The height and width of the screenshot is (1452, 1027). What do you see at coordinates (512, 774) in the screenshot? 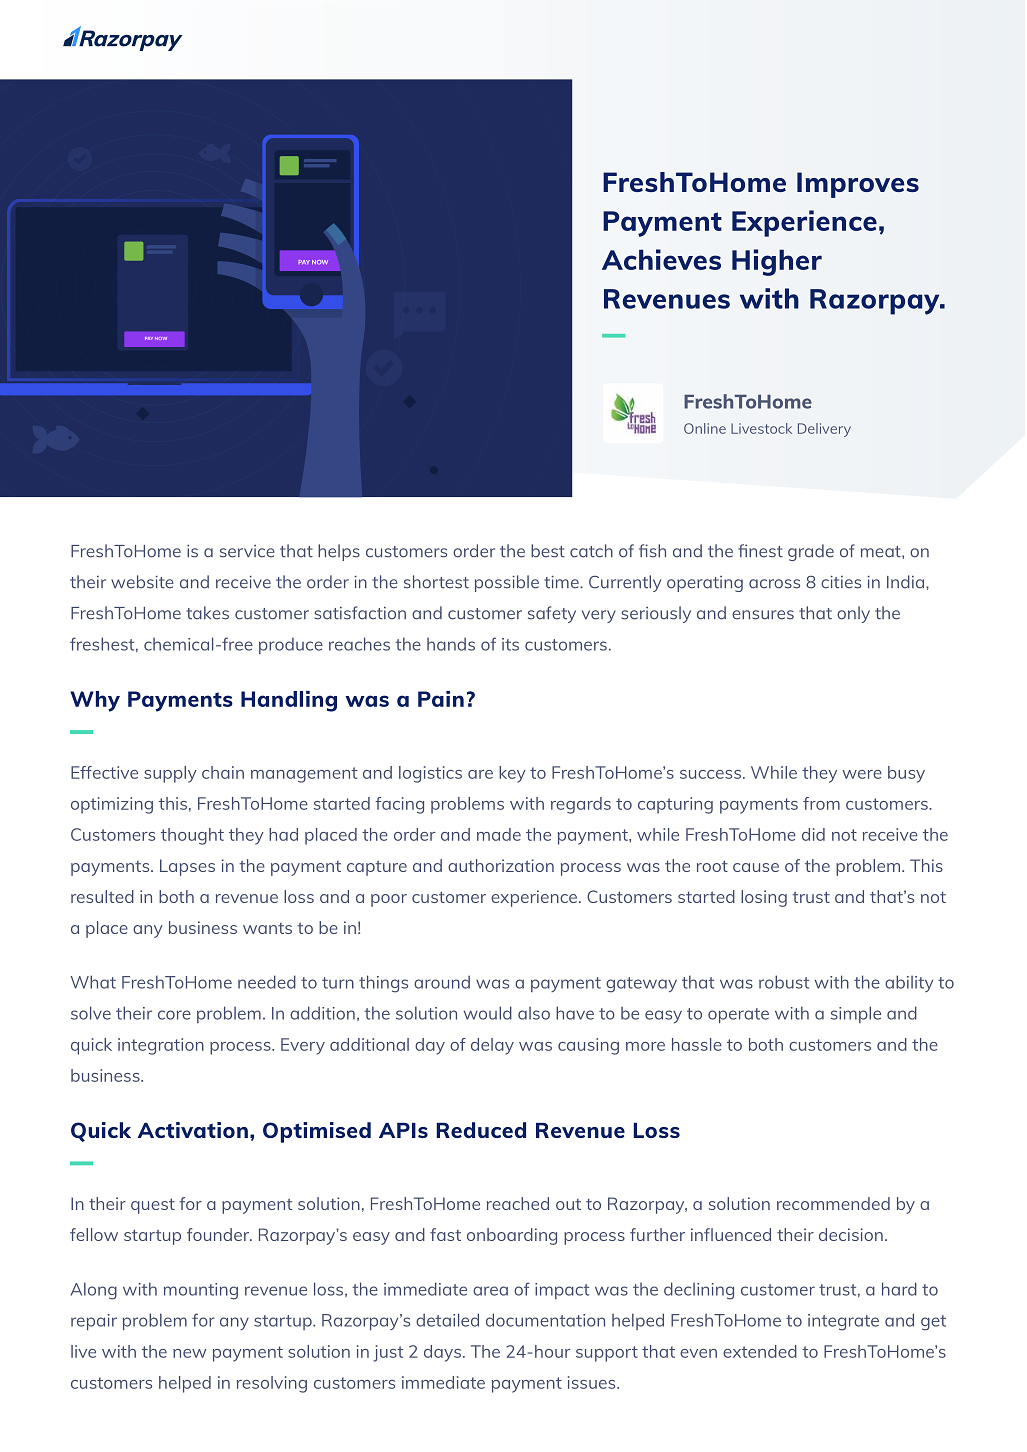
I see `key` at bounding box center [512, 774].
